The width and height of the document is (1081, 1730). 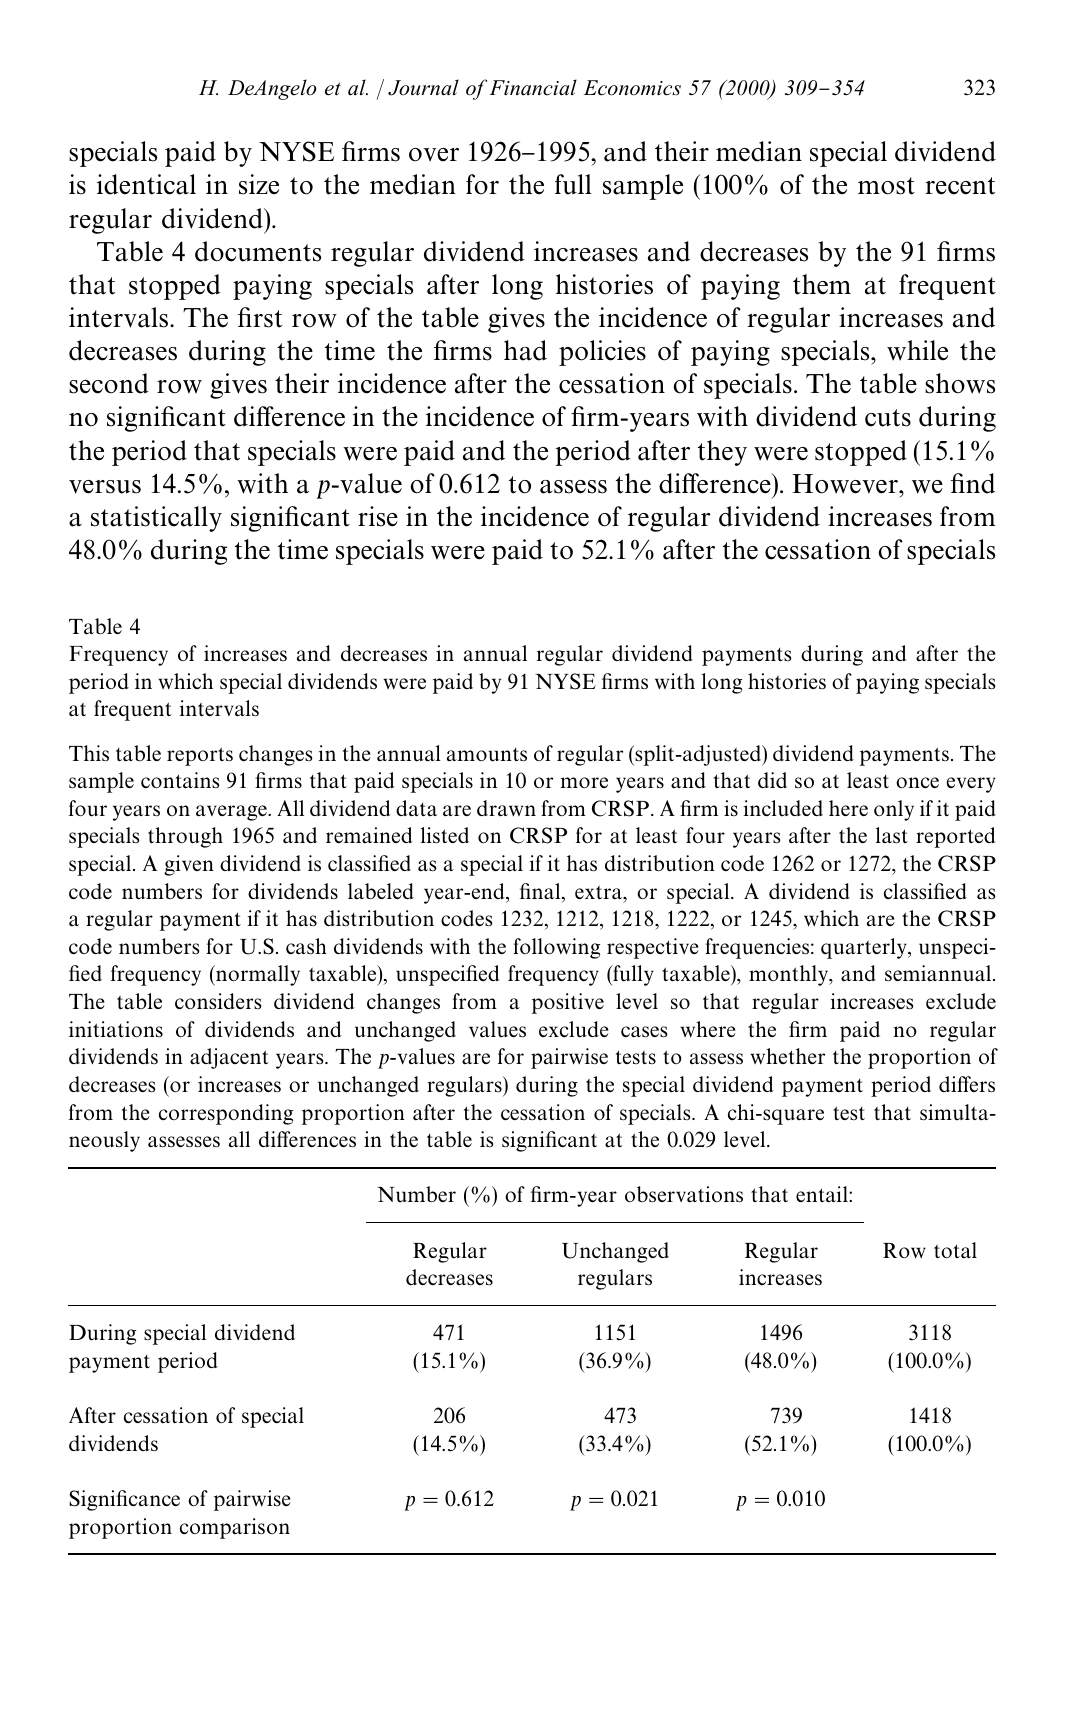 I want to click on comparison, so click(x=235, y=1528).
